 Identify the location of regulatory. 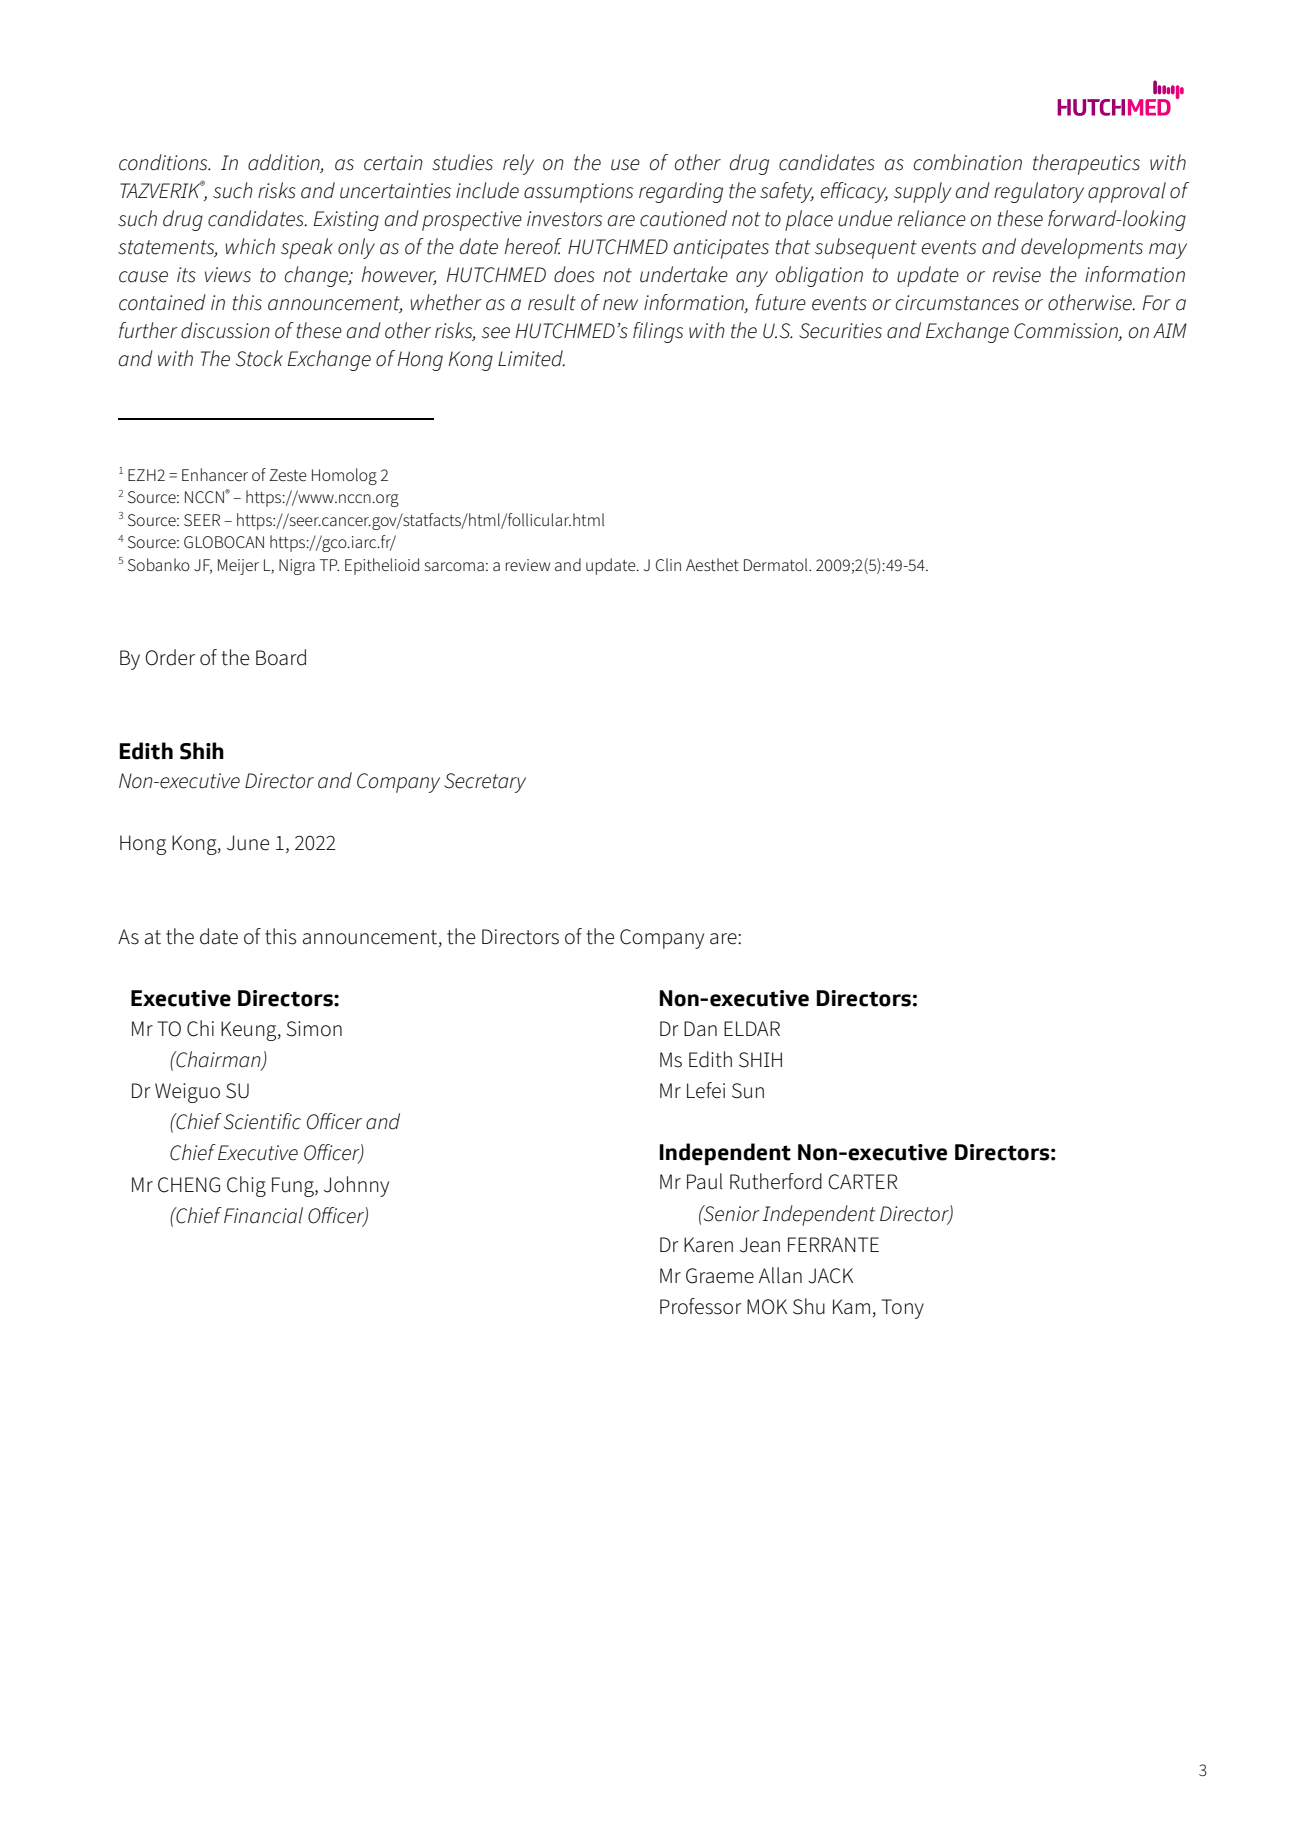
(1039, 192).
